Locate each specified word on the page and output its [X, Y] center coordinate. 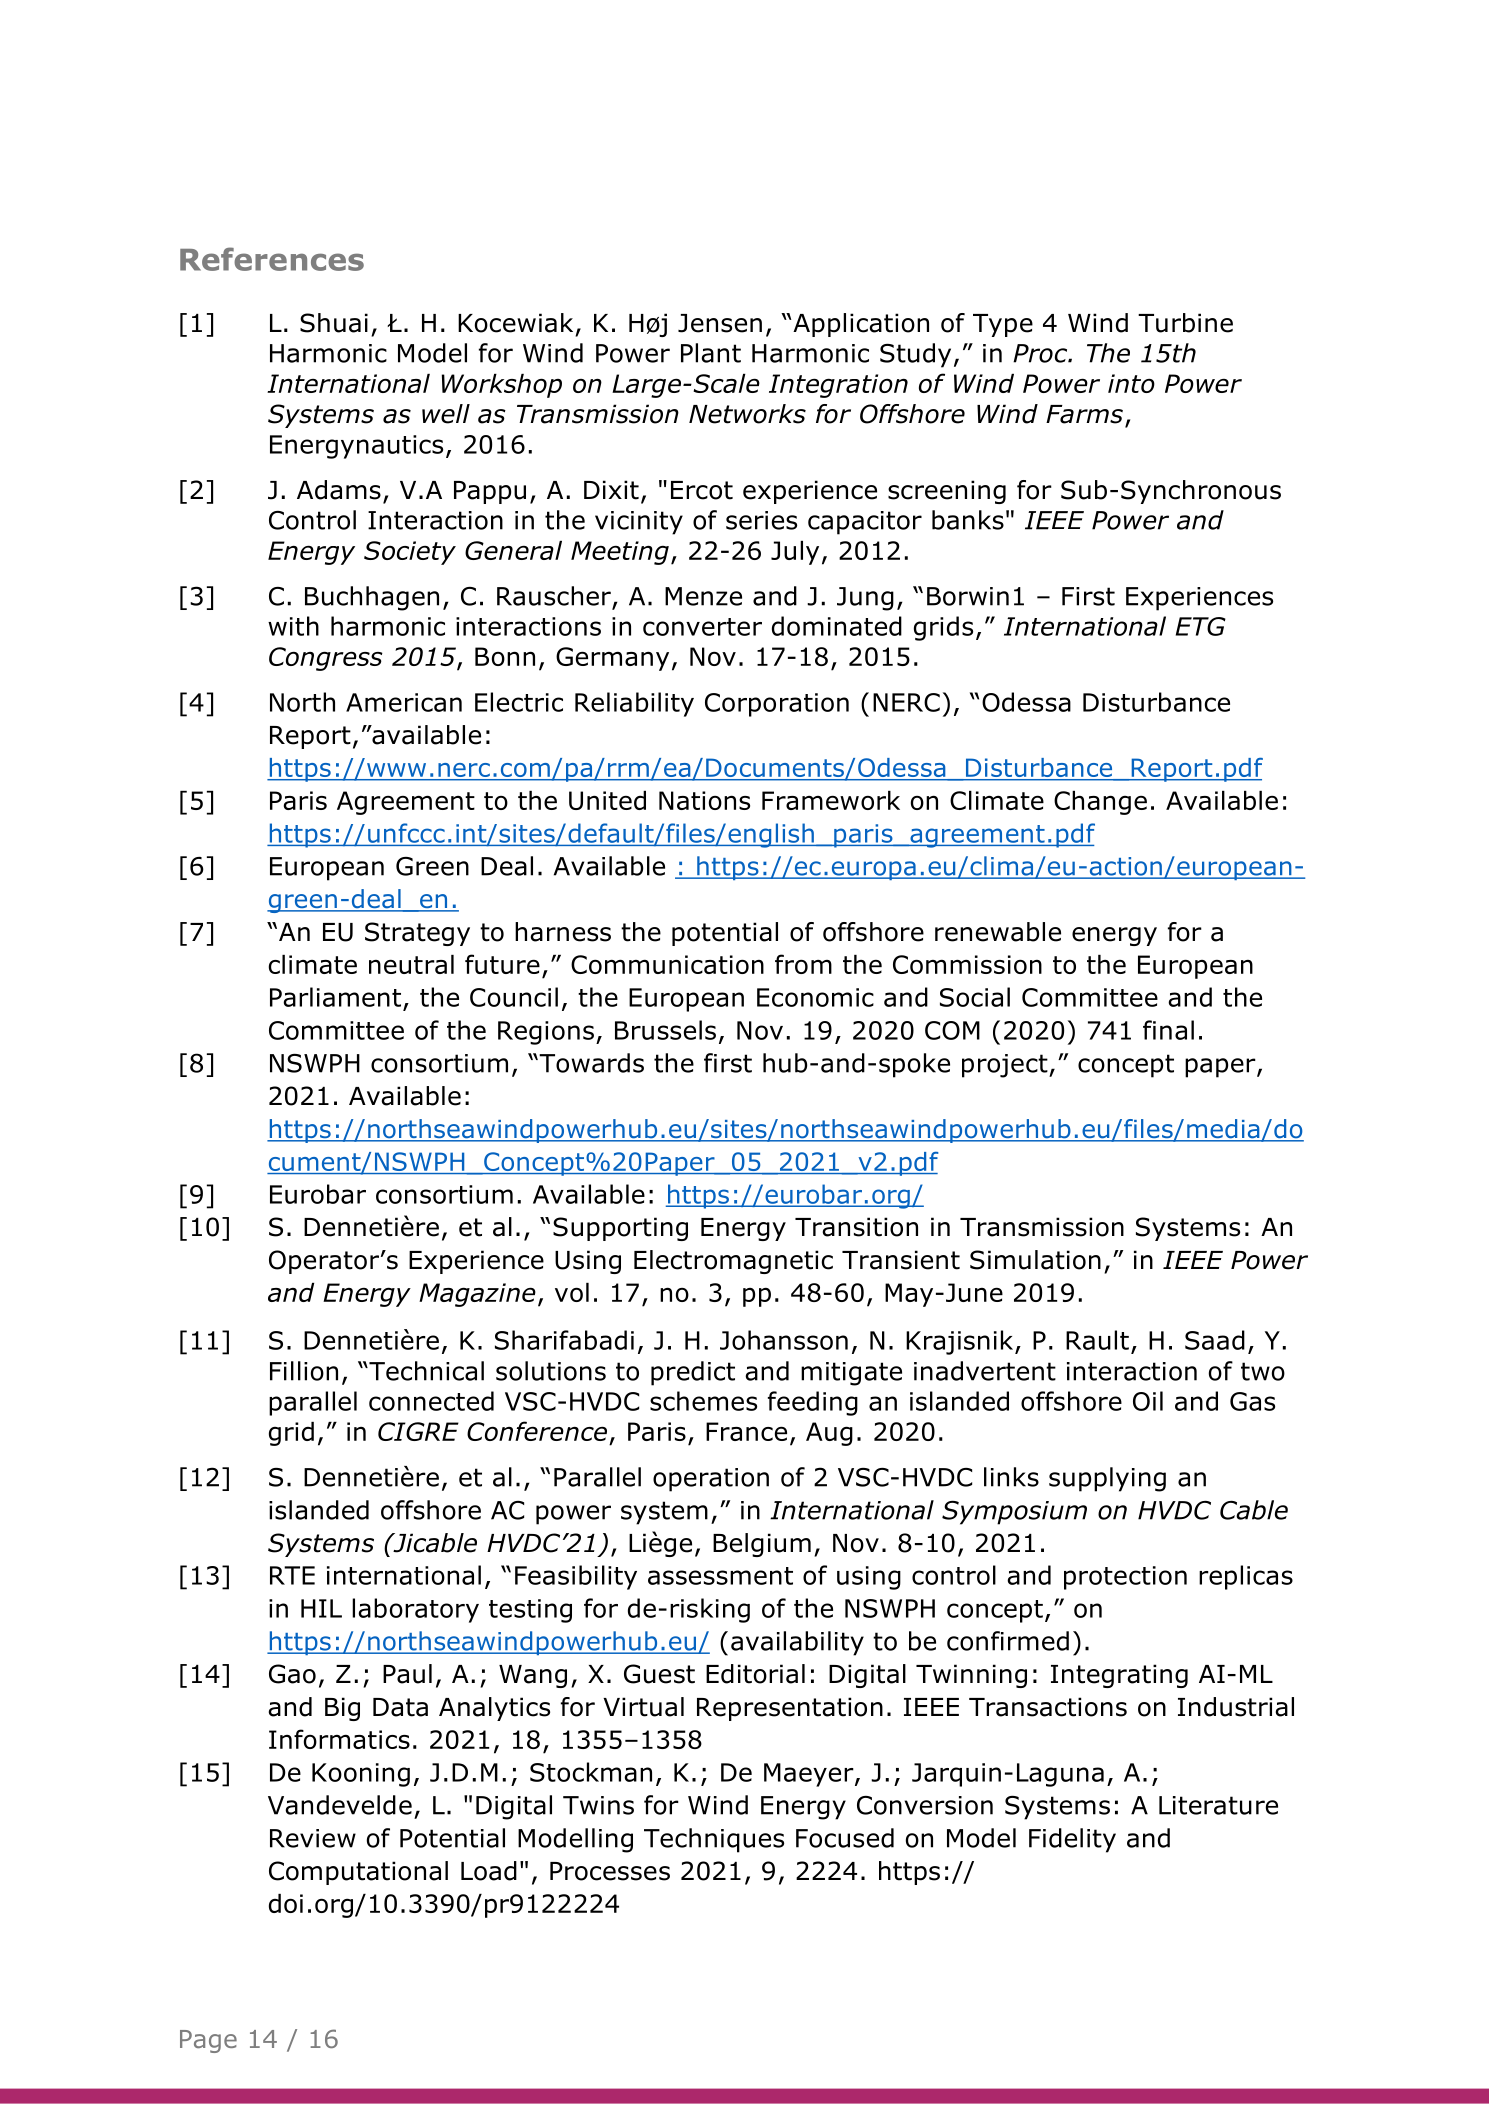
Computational [358, 1873]
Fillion [304, 1371]
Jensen [720, 323]
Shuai [334, 323]
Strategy [417, 934]
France [746, 1431]
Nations [704, 800]
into [1131, 383]
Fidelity [1072, 1840]
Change [1100, 803]
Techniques [714, 1840]
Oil [1148, 1401]
